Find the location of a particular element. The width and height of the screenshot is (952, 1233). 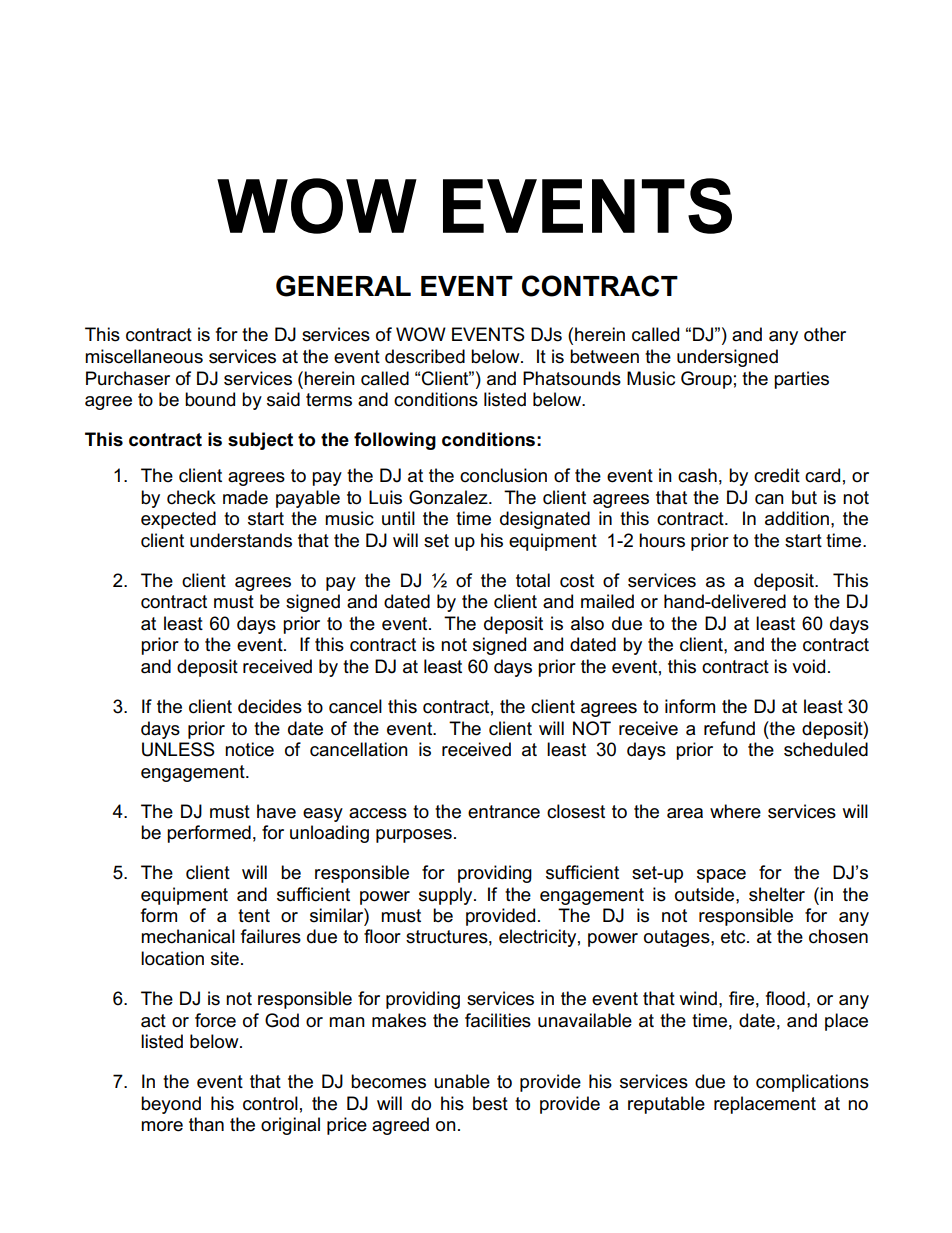

tent is located at coordinates (254, 916).
